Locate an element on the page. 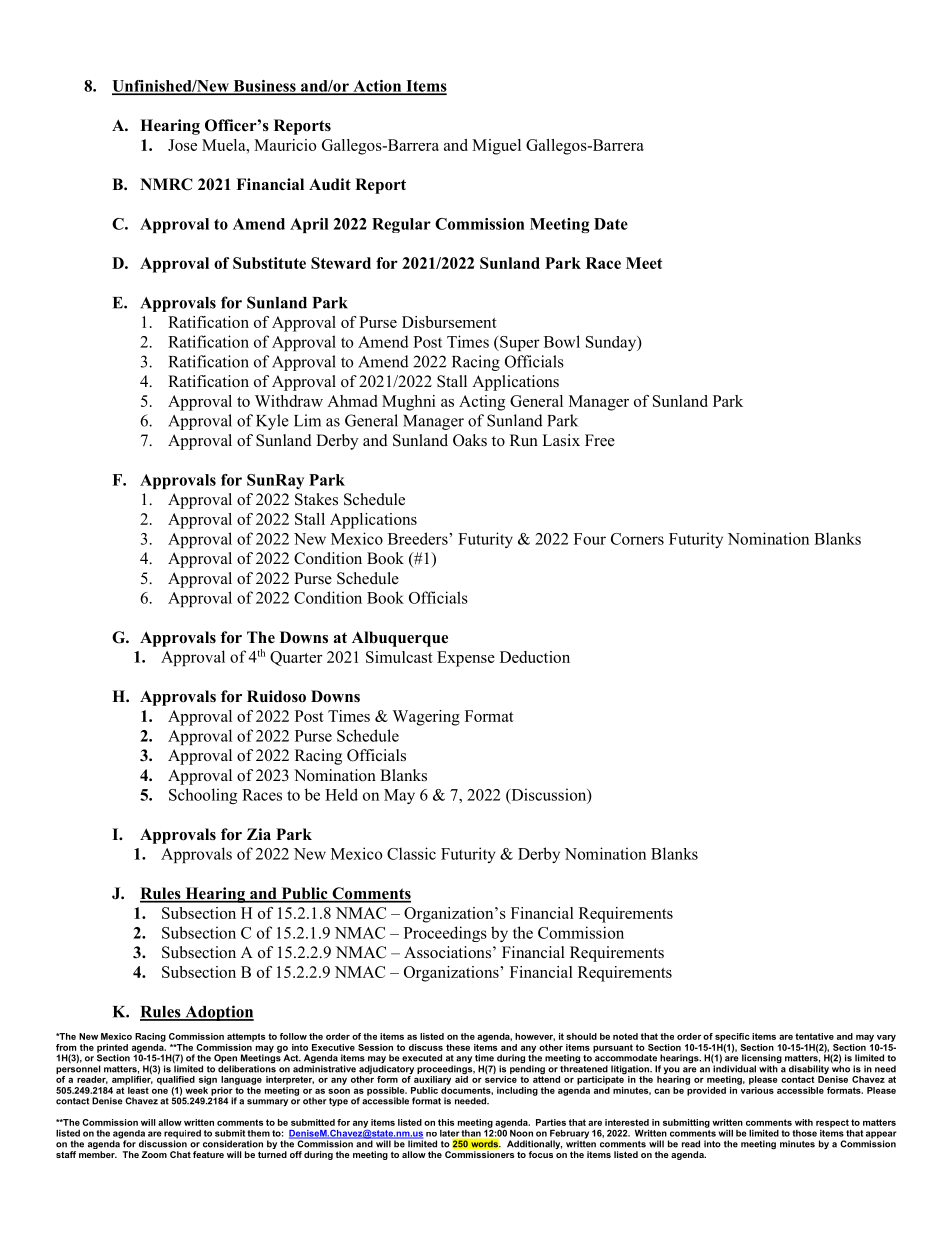 The height and width of the document is (1233, 952). Zoom is located at coordinates (154, 1154).
